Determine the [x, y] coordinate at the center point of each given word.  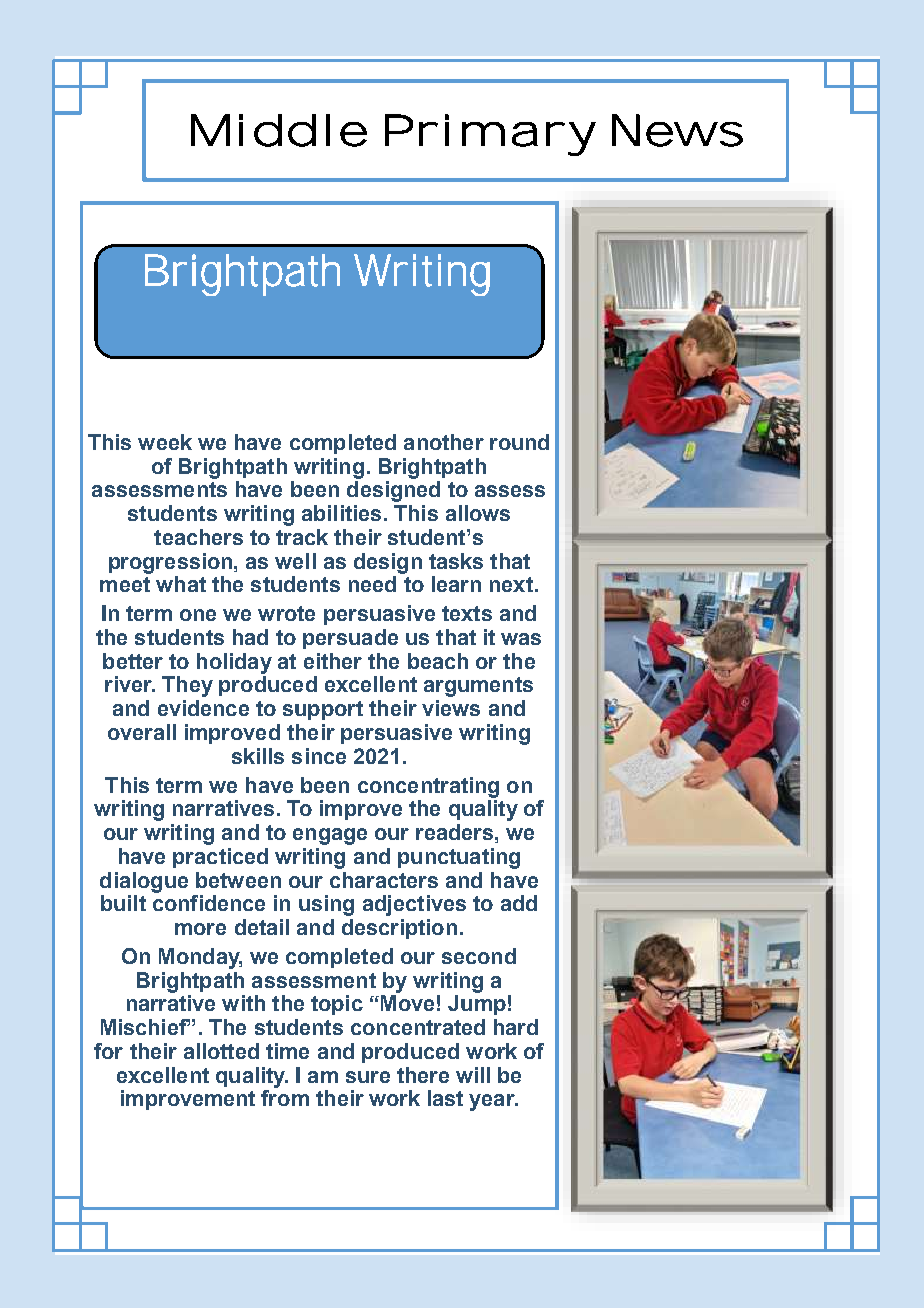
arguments [478, 687]
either [333, 661]
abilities [341, 513]
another [444, 442]
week [165, 442]
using [326, 905]
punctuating [459, 858]
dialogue [144, 882]
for [108, 1051]
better [133, 661]
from [285, 1098]
